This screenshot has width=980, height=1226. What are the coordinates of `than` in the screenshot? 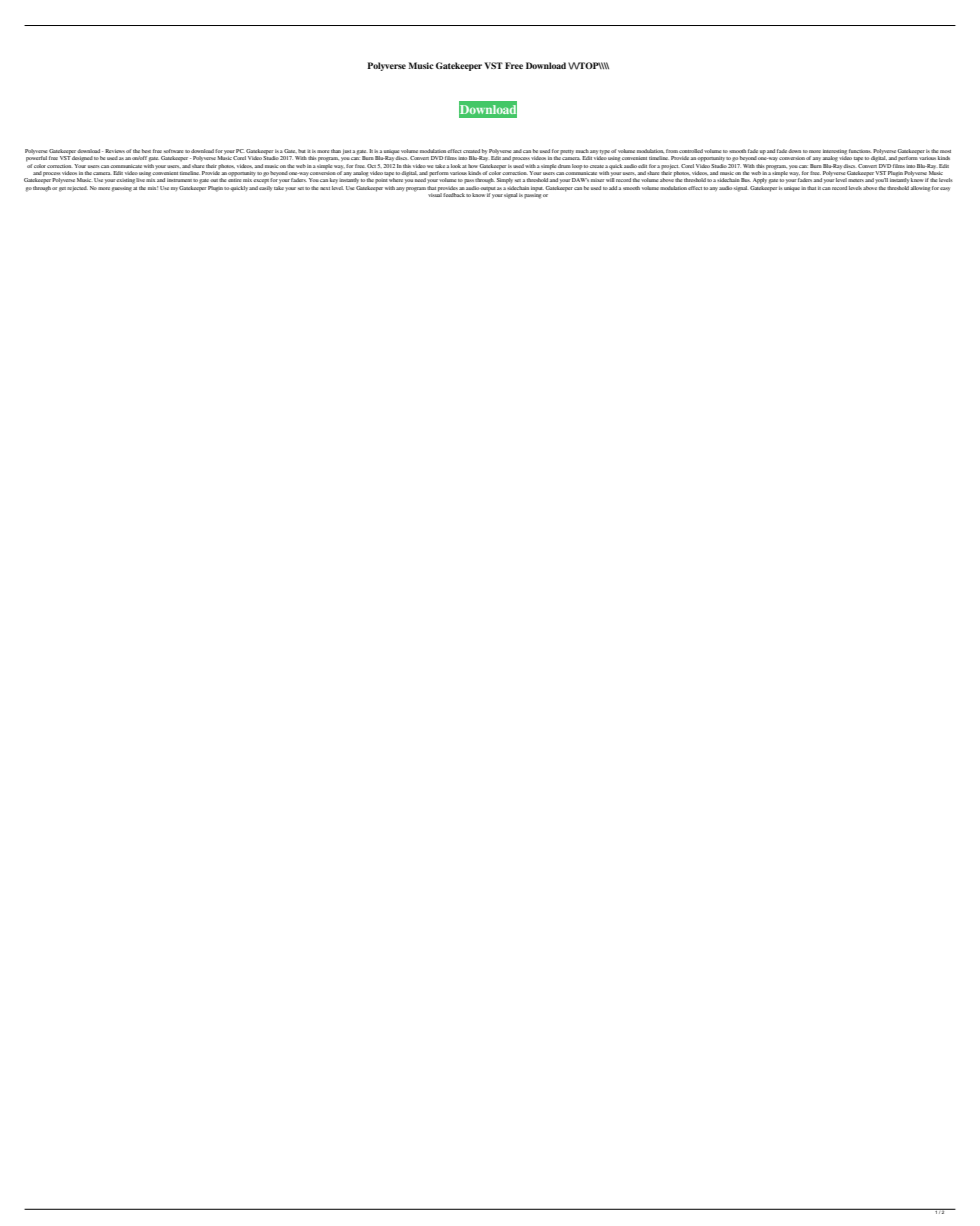 It's located at (336, 151).
